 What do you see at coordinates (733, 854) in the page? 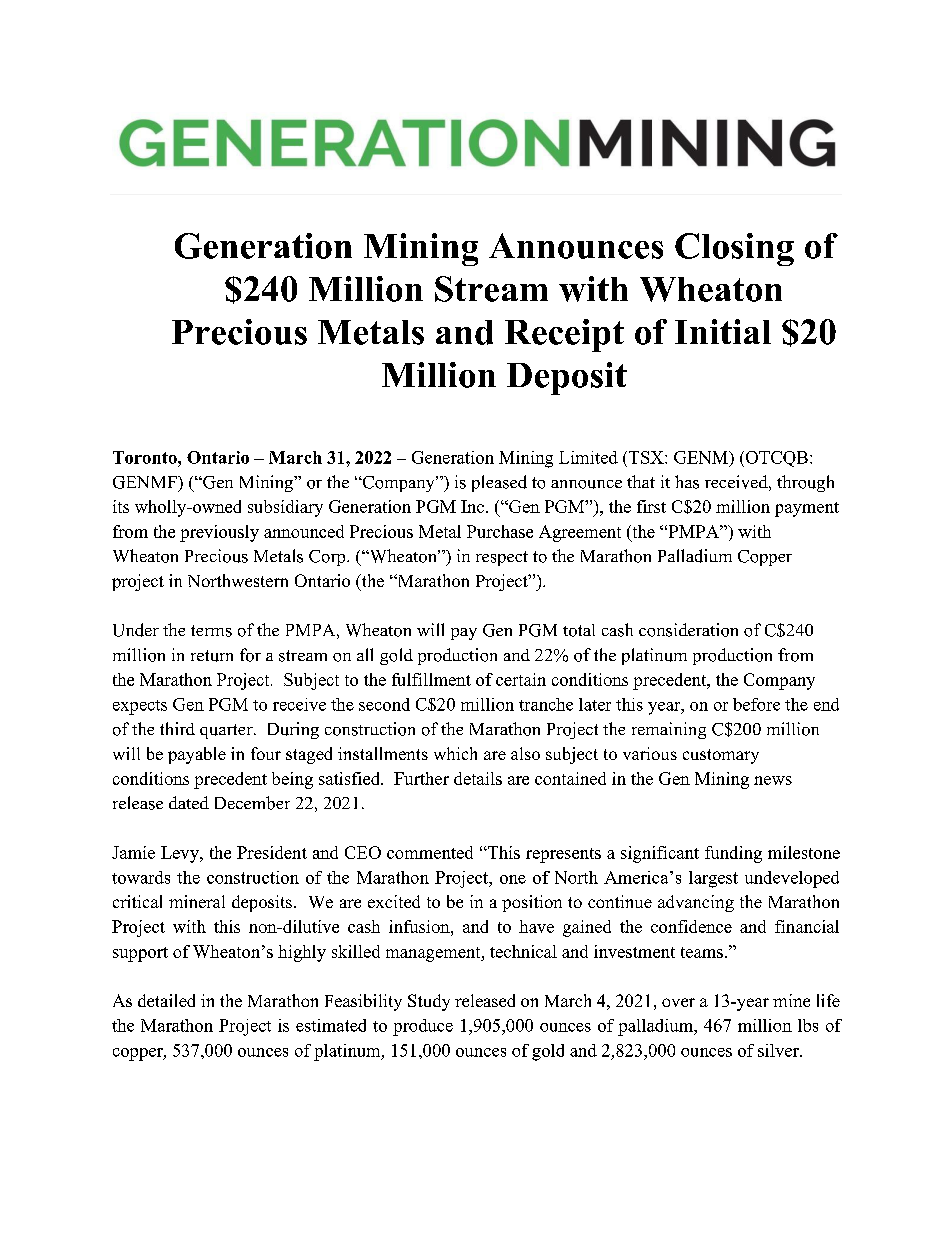
I see `funding` at bounding box center [733, 854].
